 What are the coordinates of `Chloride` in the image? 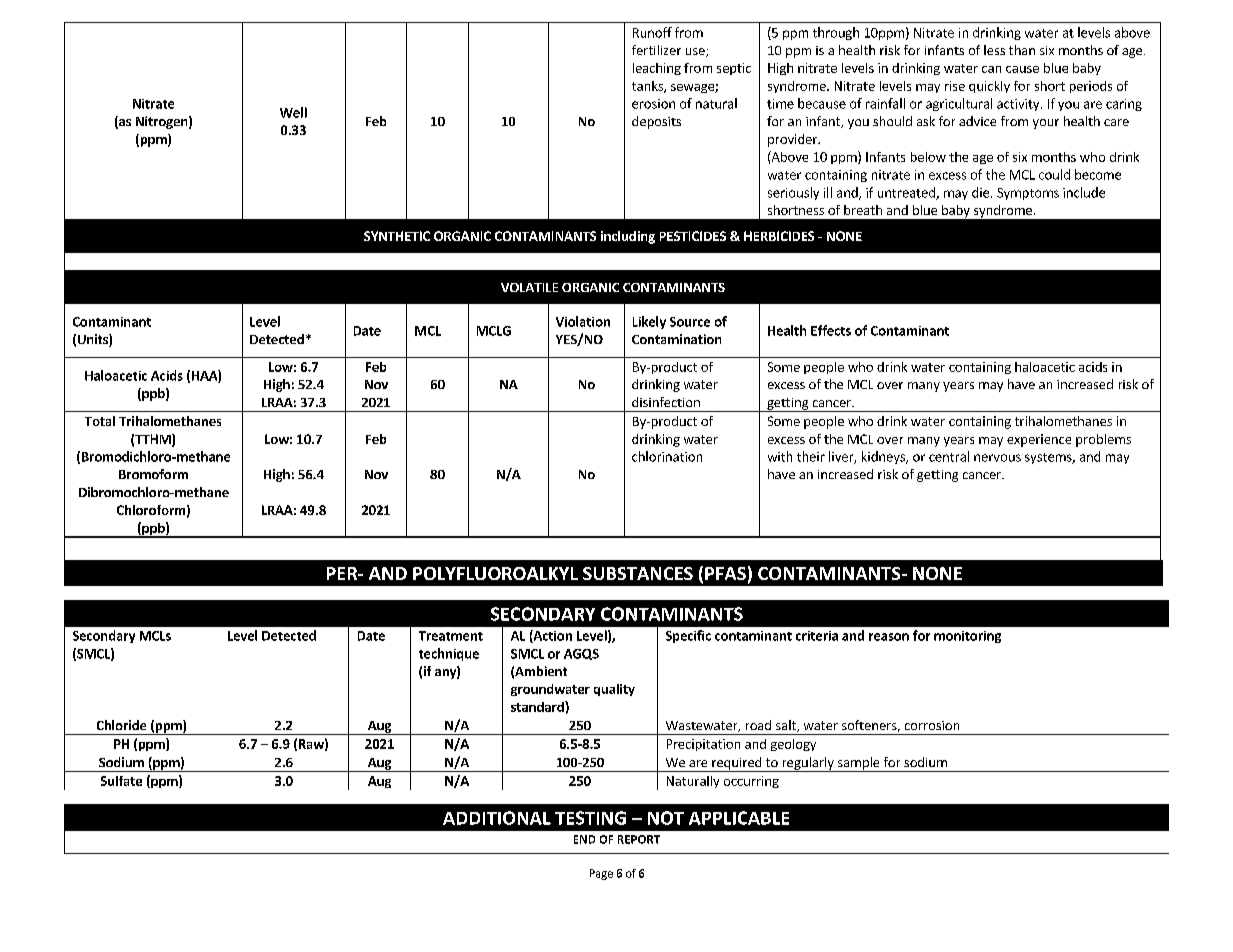 It's located at (121, 725).
